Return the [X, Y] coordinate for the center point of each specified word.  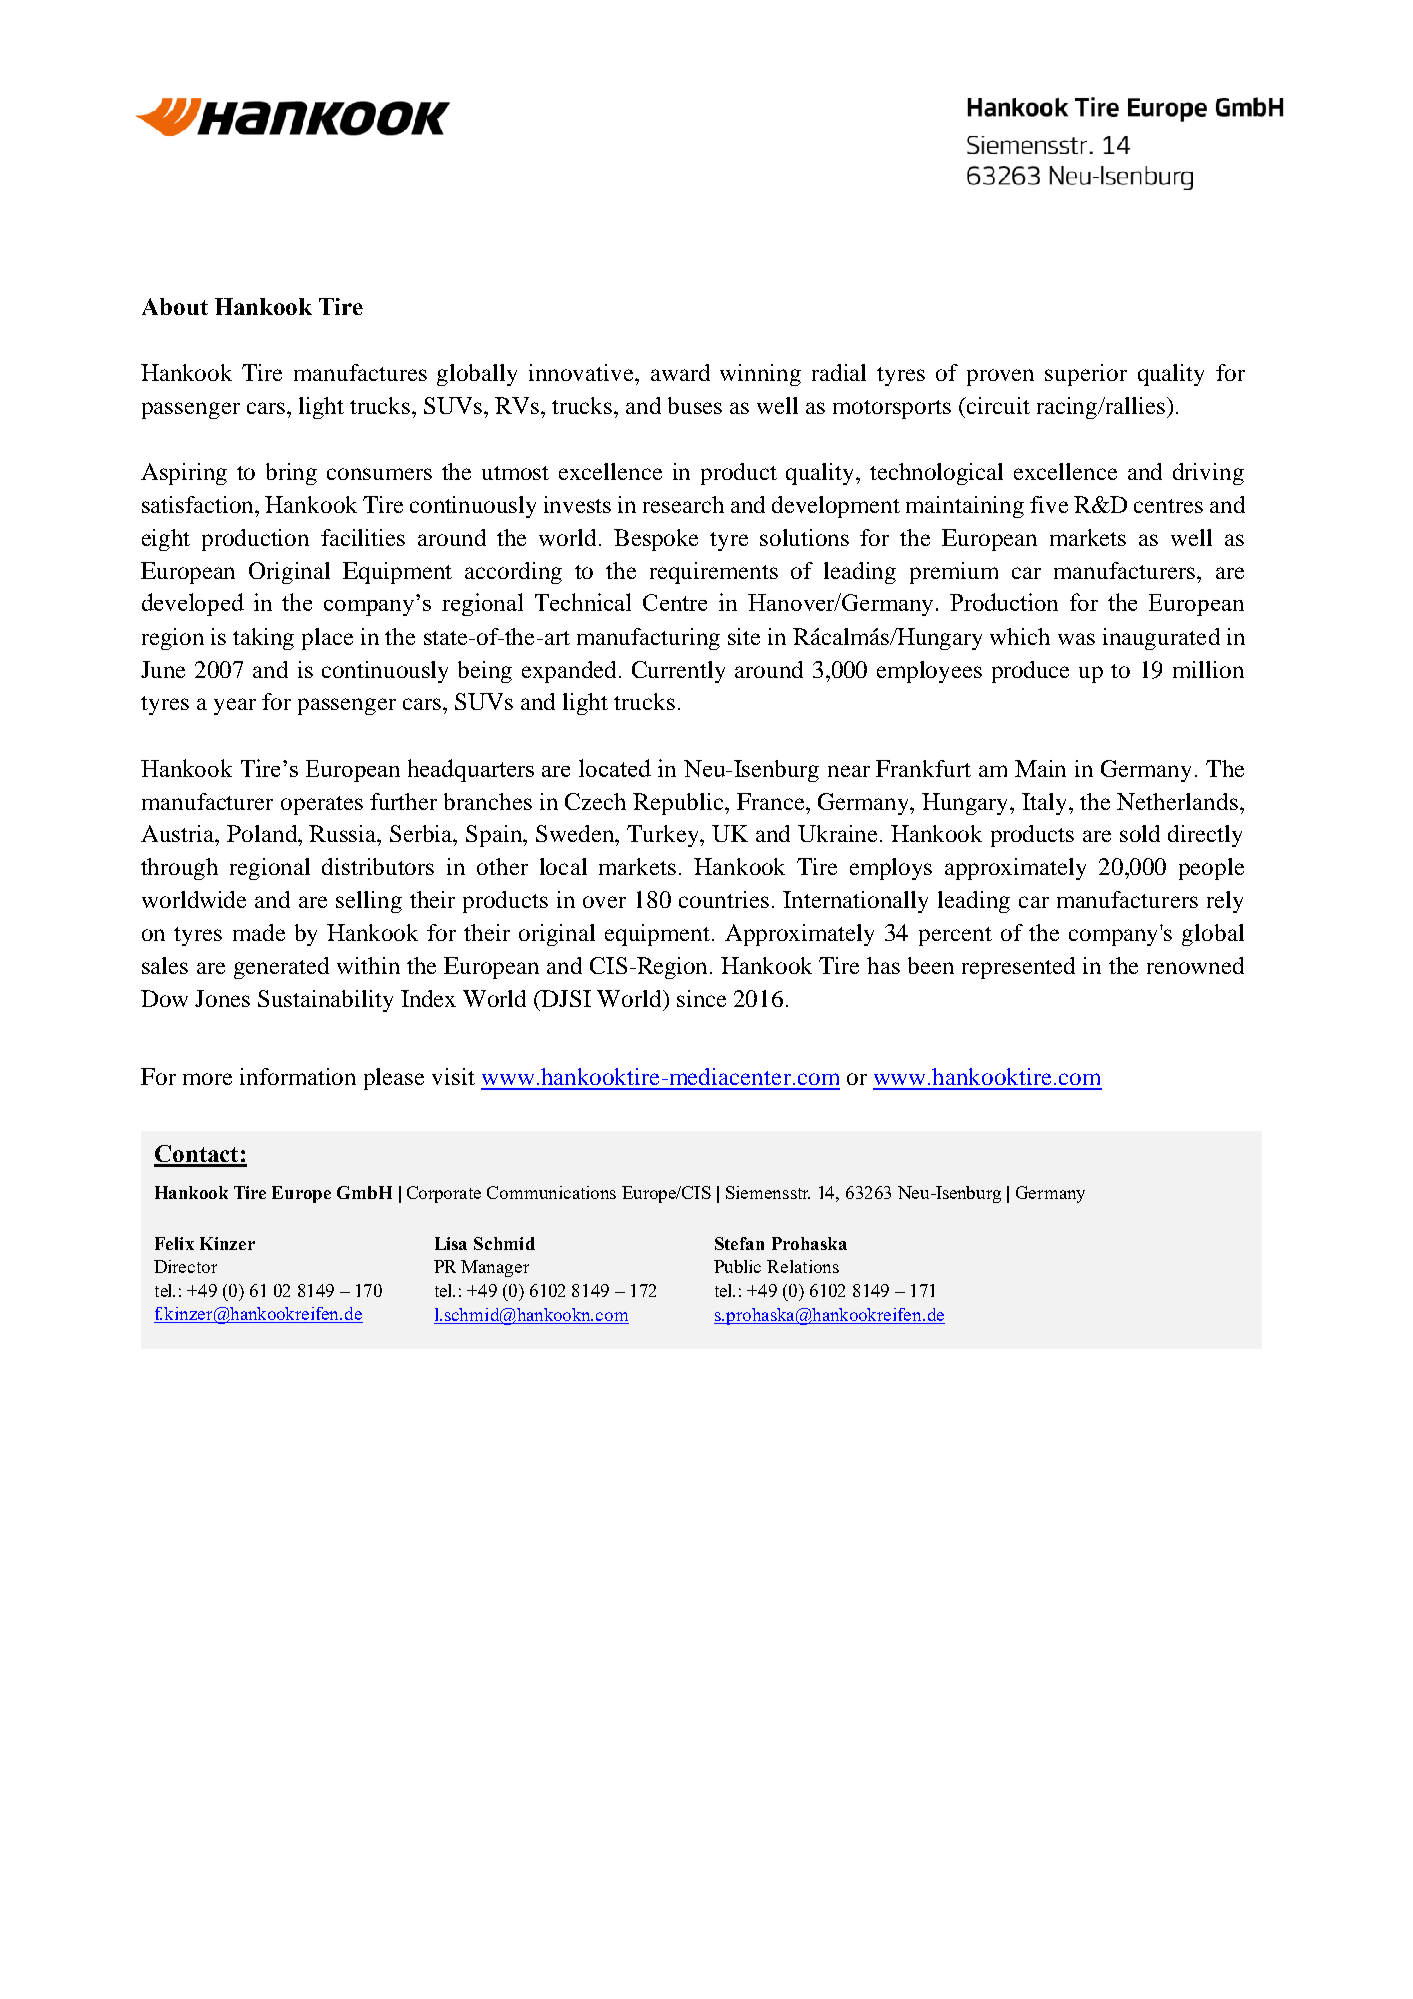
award [680, 372]
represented [1018, 968]
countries [724, 899]
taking [263, 639]
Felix [174, 1243]
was [1076, 639]
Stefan [739, 1243]
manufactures [360, 372]
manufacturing [648, 639]
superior [1086, 375]
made [259, 932]
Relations [803, 1266]
